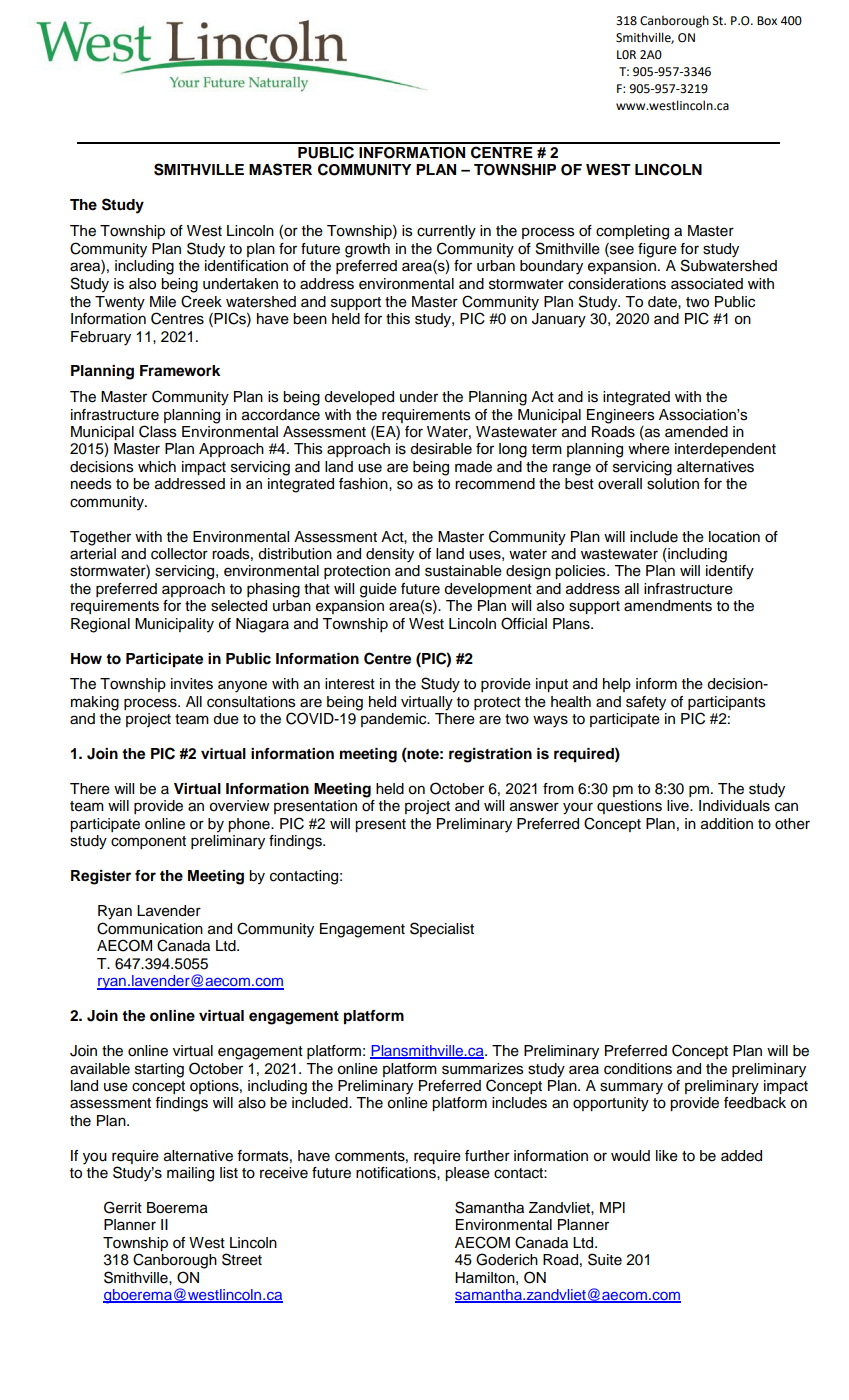 This screenshot has width=849, height=1400. I want to click on desirable, so click(441, 449).
